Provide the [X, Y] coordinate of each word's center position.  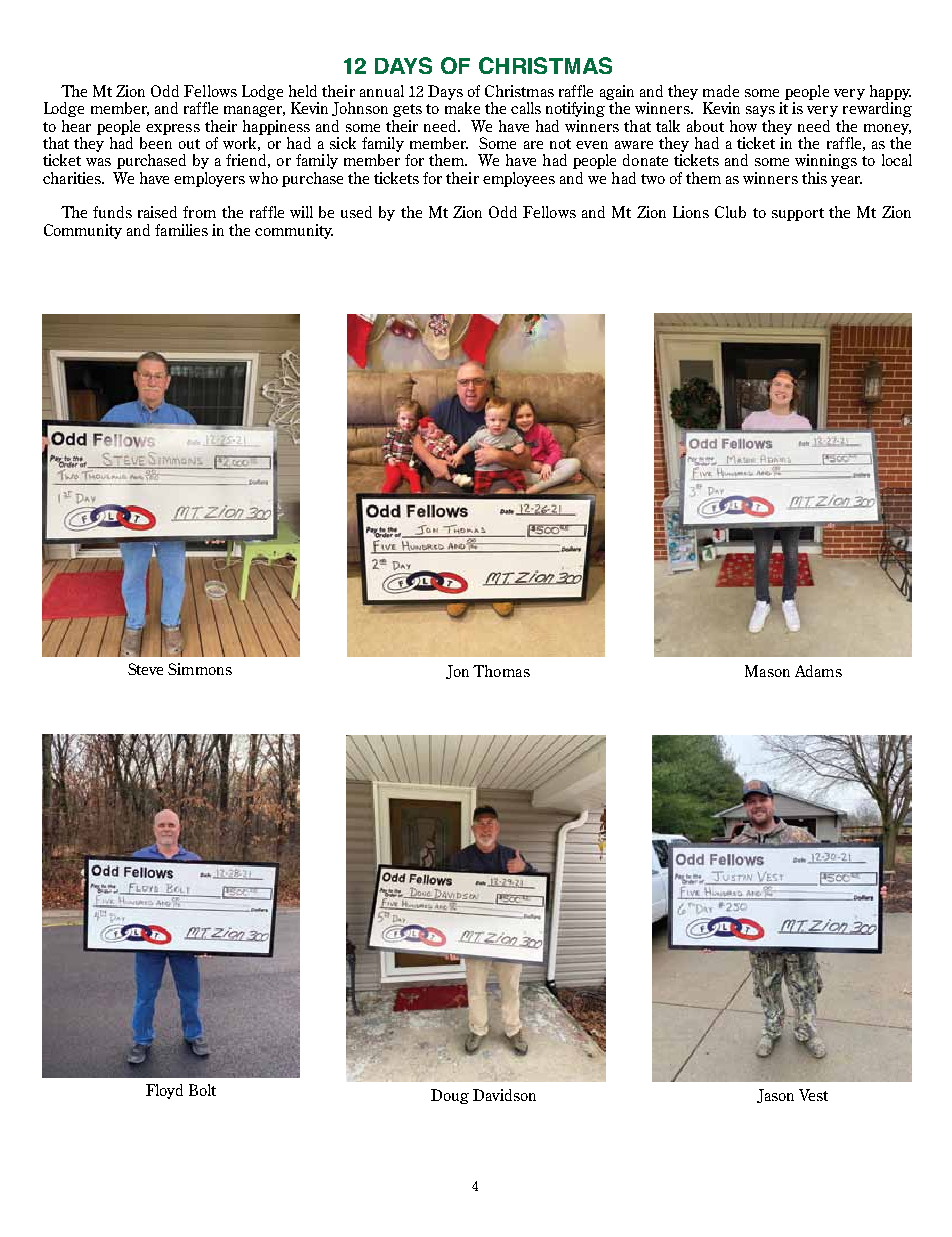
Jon [457, 672]
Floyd [164, 1091]
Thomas [501, 671]
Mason [767, 671]
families [181, 230]
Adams [818, 671]
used [356, 212]
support [798, 214]
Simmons [200, 669]
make [462, 108]
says [760, 111]
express [173, 129]
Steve [145, 669]
